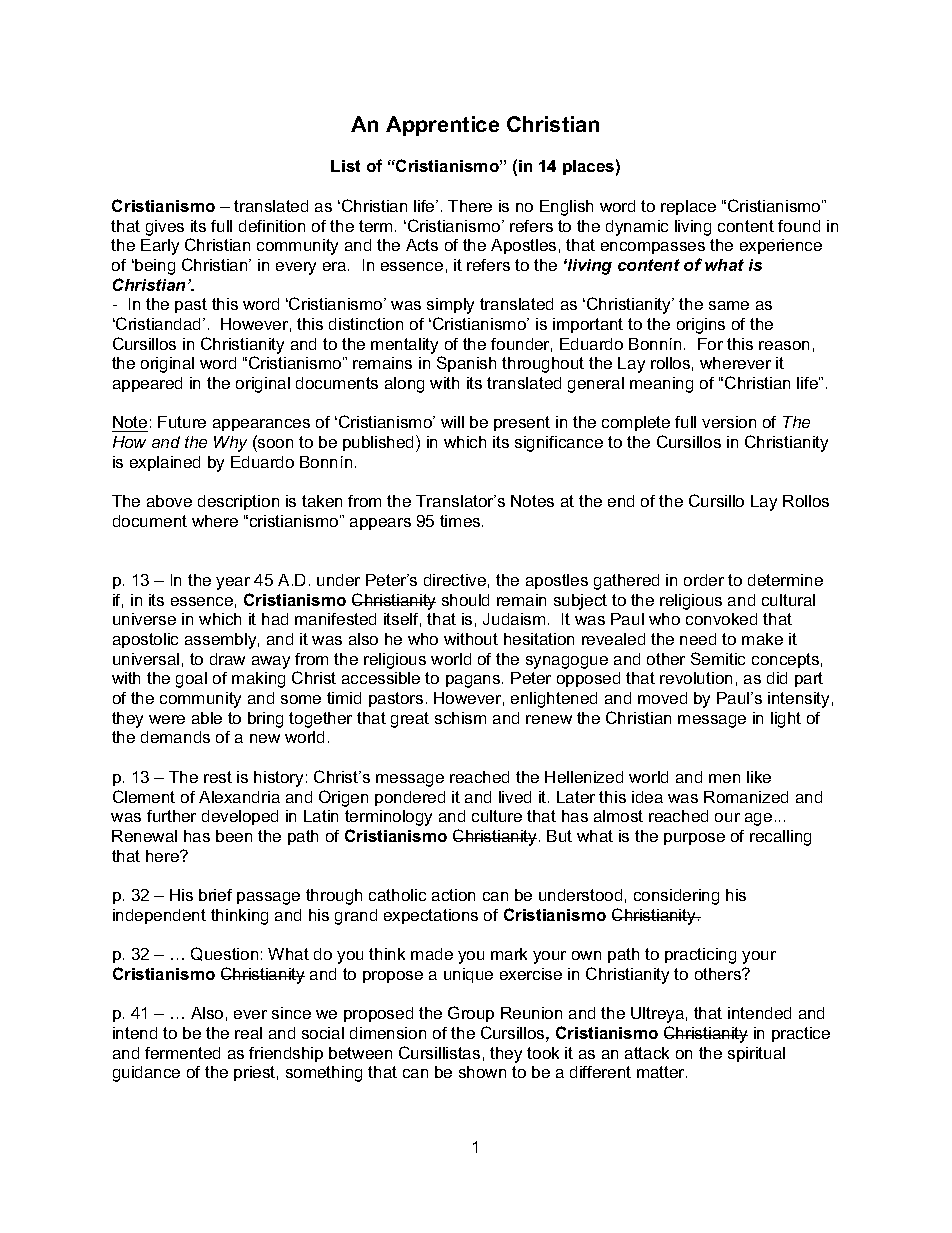 Image resolution: width=952 pixels, height=1233 pixels. I want to click on like, so click(759, 777).
